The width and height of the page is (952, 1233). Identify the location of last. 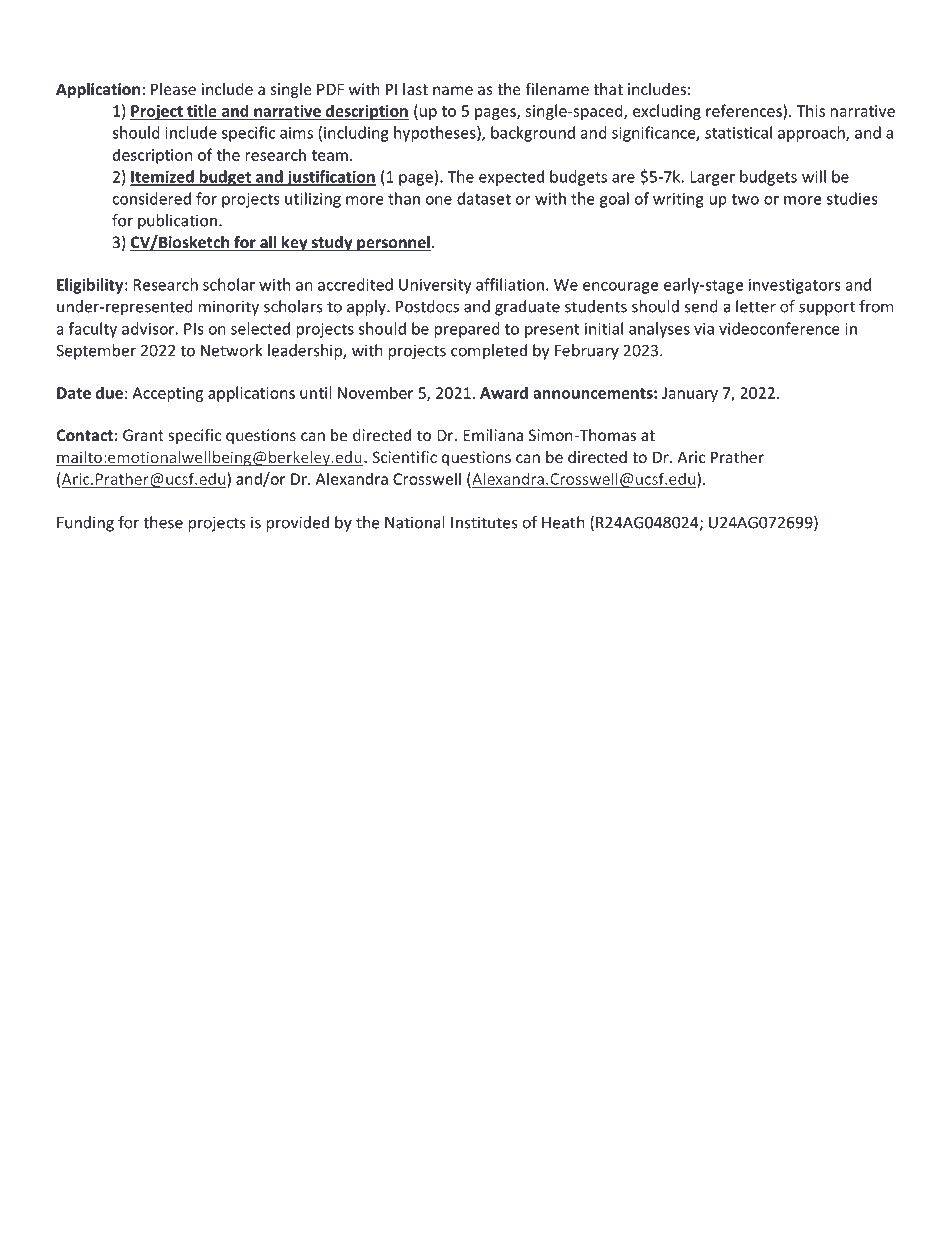
(415, 89).
